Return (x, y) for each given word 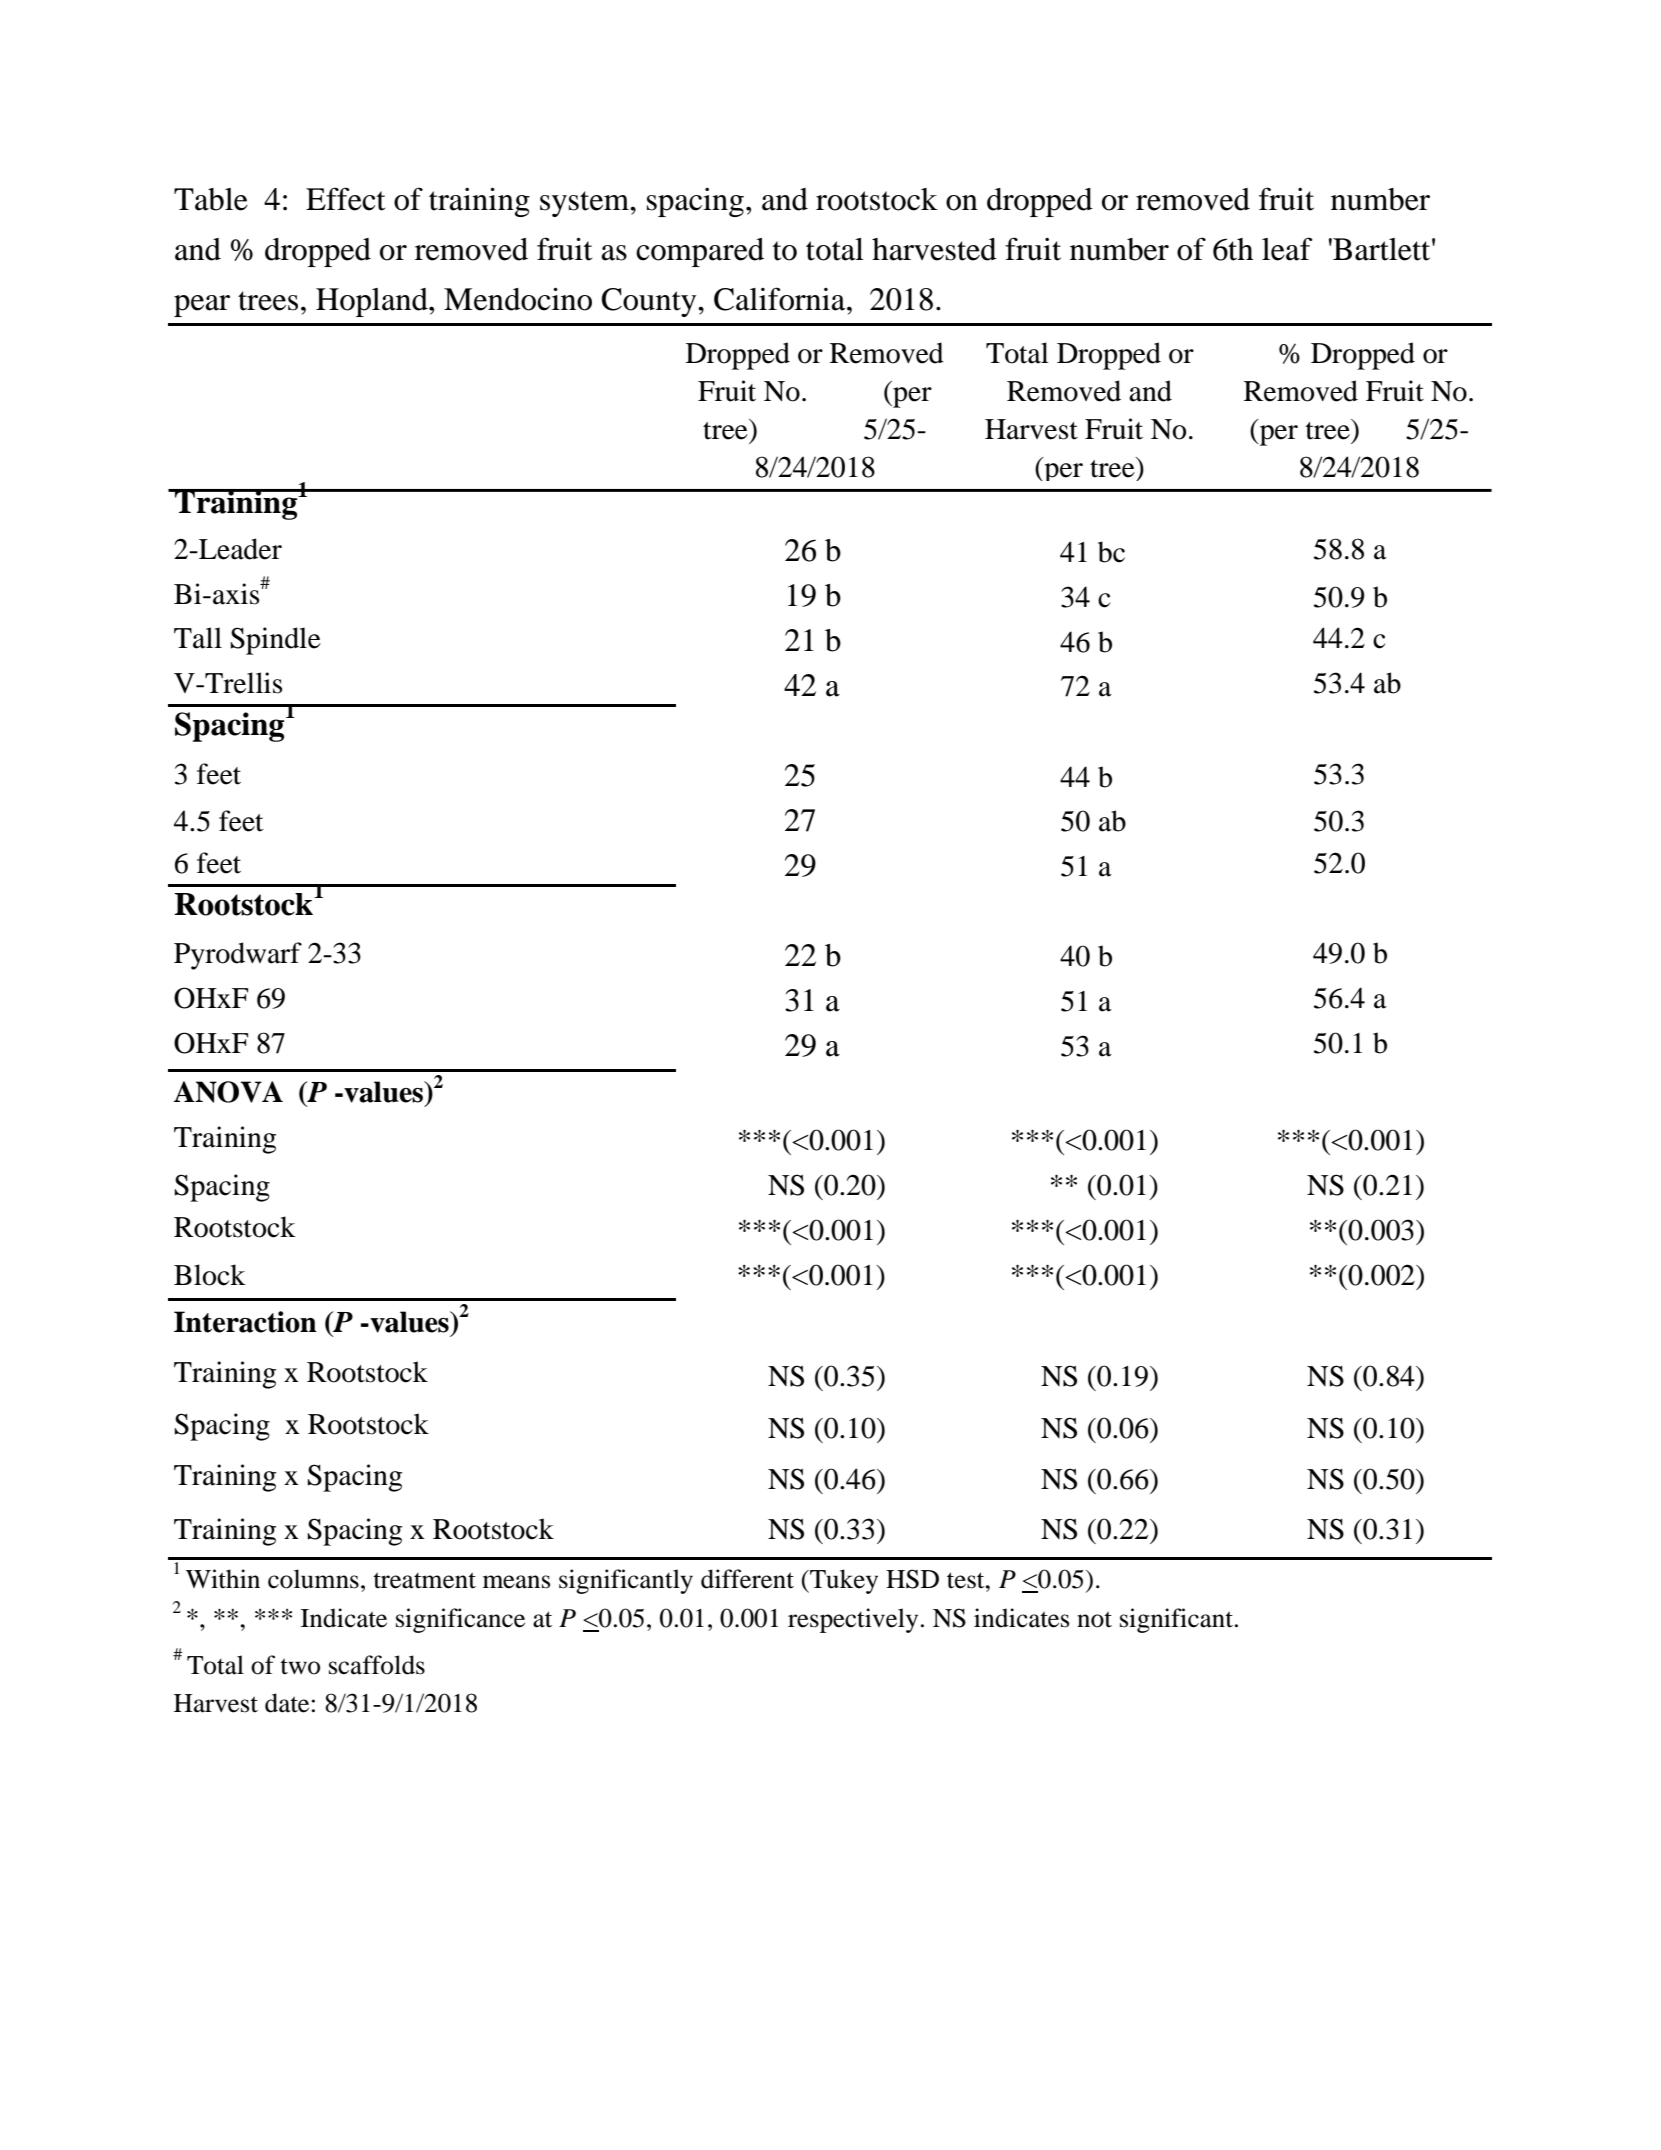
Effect (345, 199)
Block (210, 1275)
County (650, 302)
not (1094, 1619)
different (747, 1579)
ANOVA (228, 1092)
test (967, 1580)
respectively (853, 1620)
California (781, 299)
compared (700, 252)
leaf (1287, 249)
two (300, 1666)
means (516, 1582)
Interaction (245, 1322)
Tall (198, 638)
